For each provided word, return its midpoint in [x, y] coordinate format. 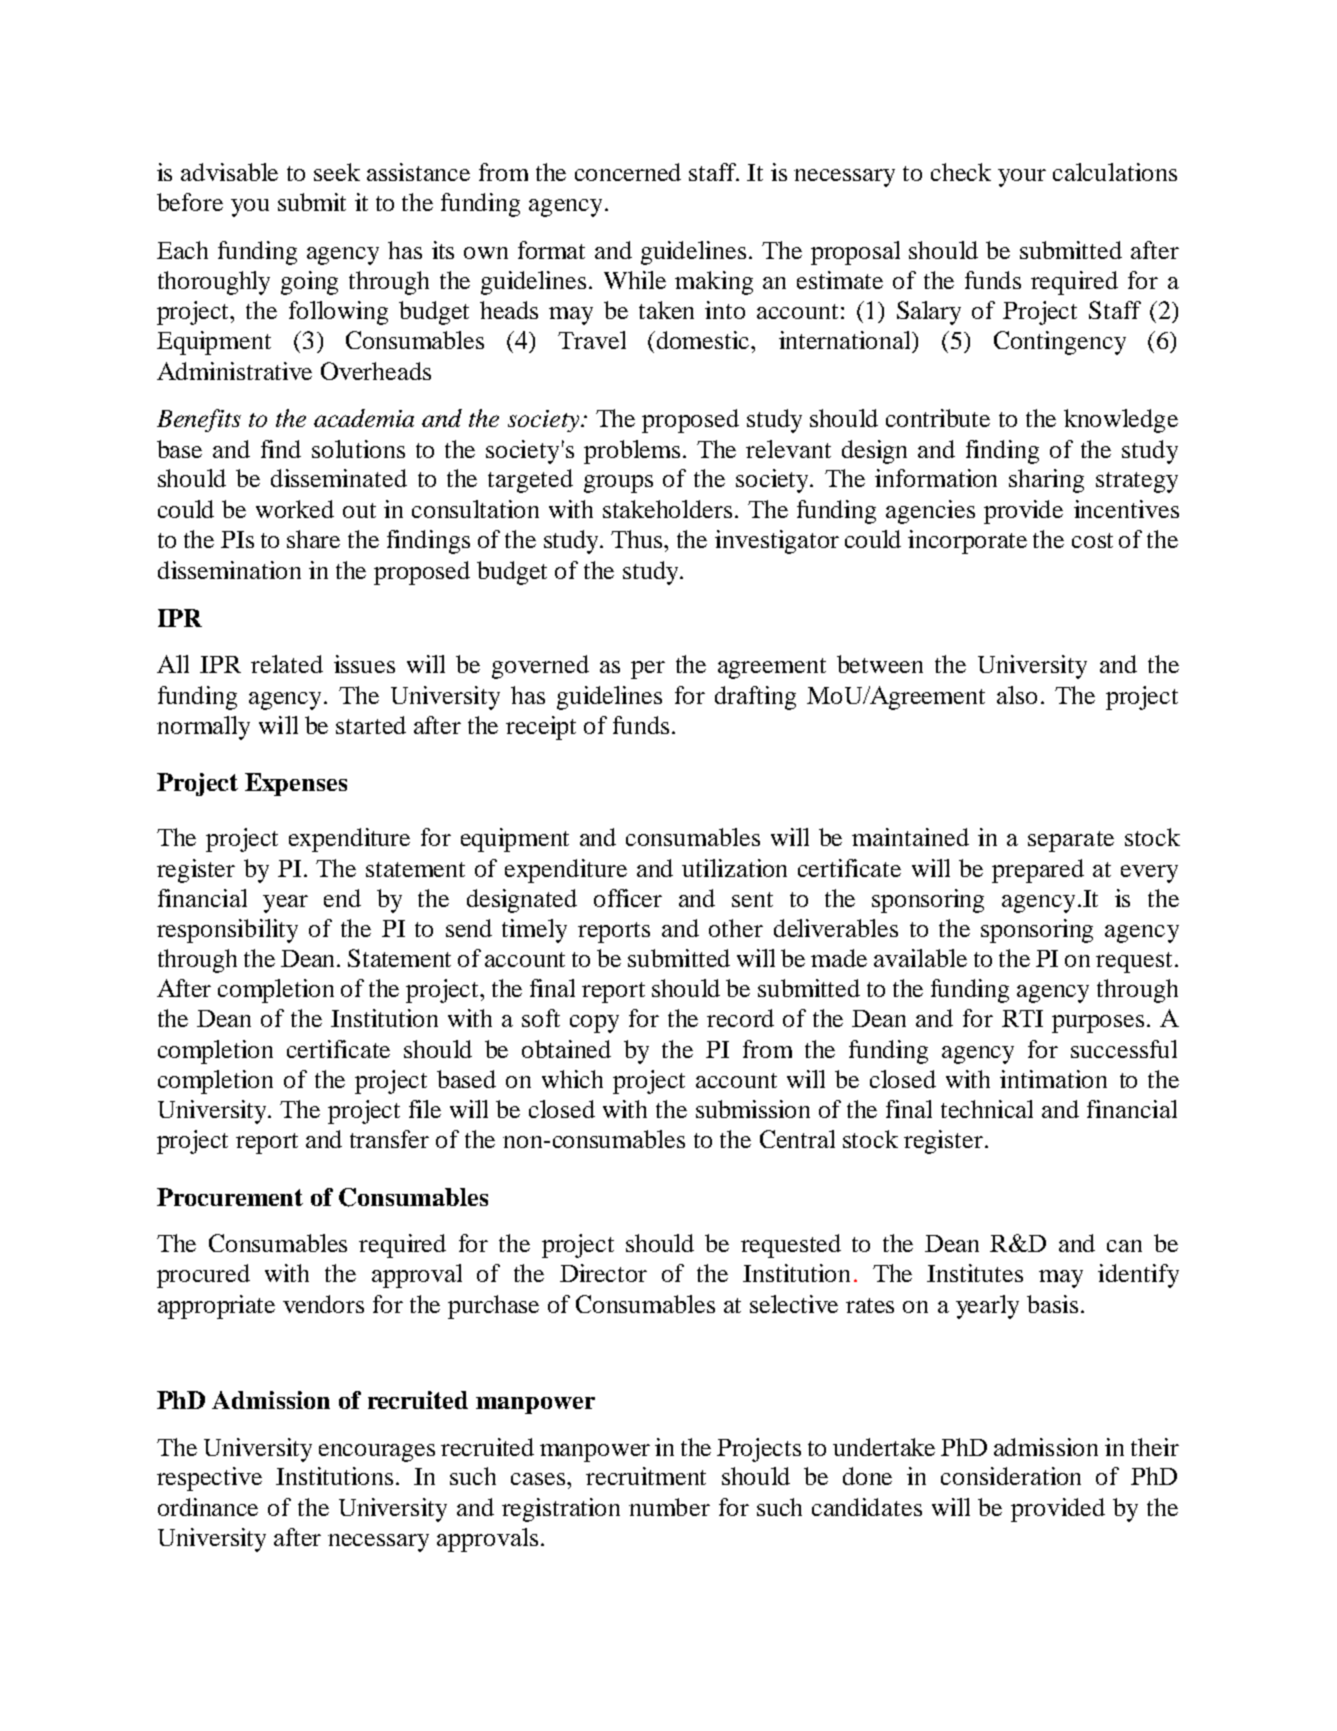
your [1022, 178]
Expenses [296, 784]
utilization [734, 868]
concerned [628, 172]
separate [1071, 841]
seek [337, 172]
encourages [377, 1453]
